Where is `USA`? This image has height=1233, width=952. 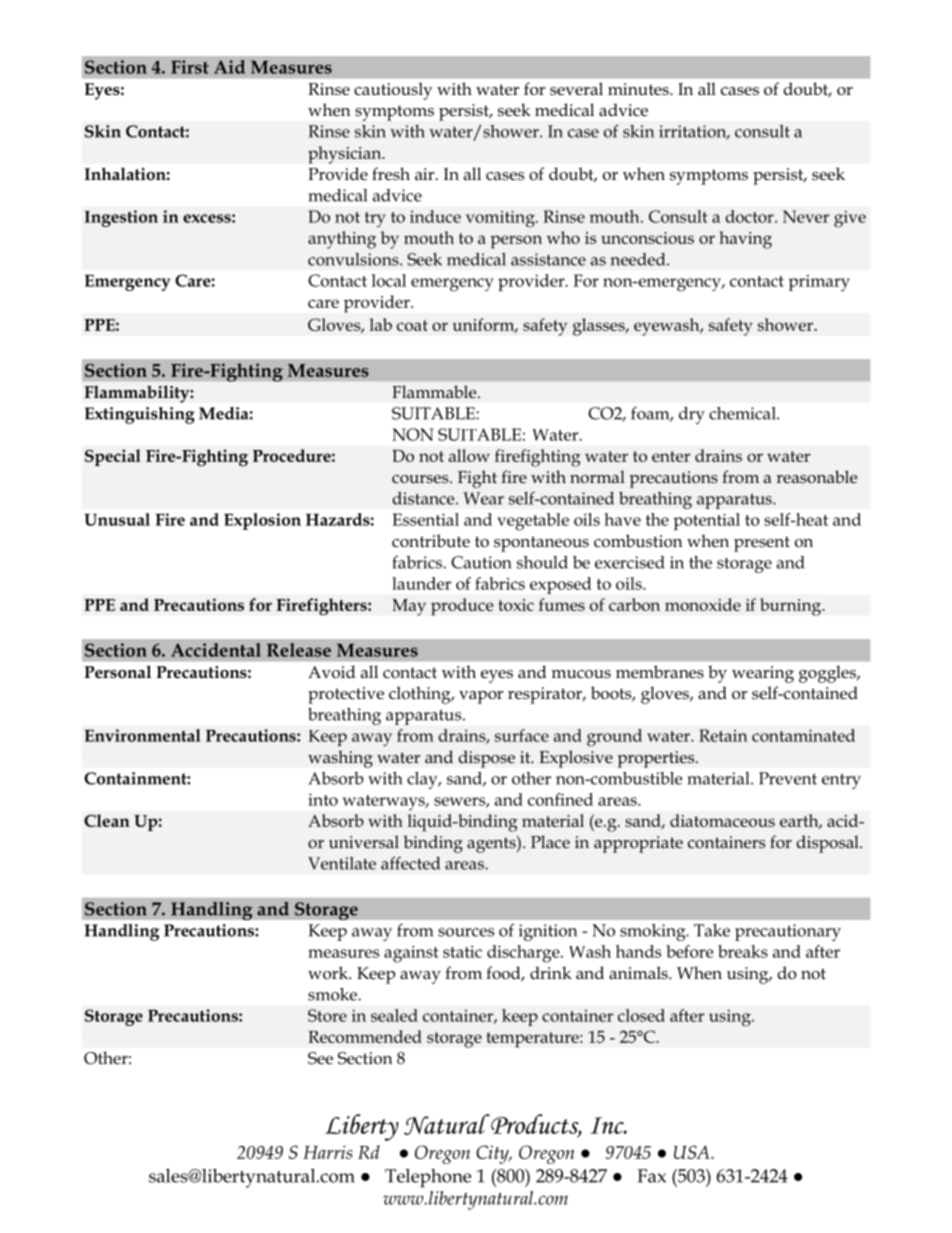
USA is located at coordinates (693, 1152).
